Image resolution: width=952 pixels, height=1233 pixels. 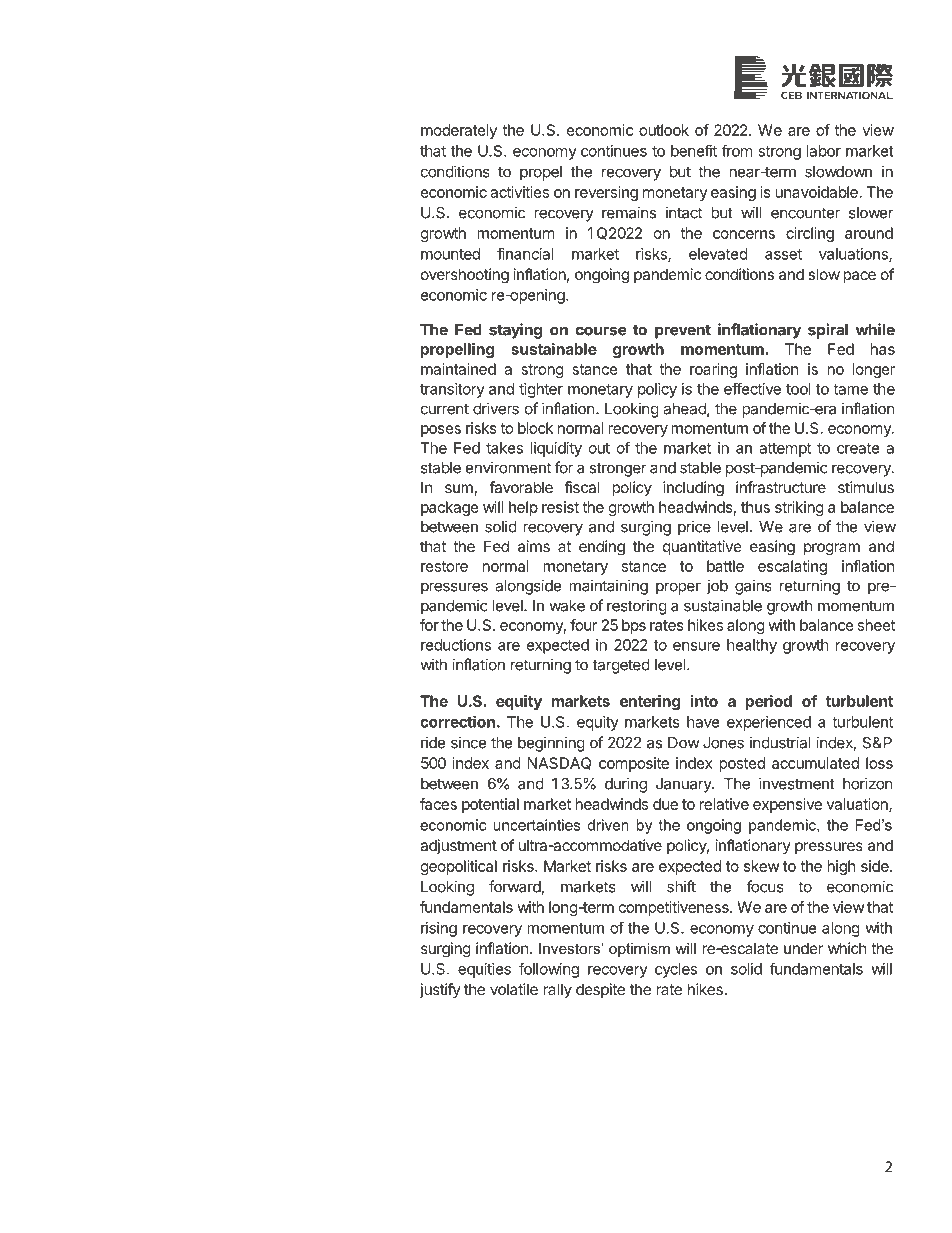 I want to click on including, so click(x=693, y=489).
